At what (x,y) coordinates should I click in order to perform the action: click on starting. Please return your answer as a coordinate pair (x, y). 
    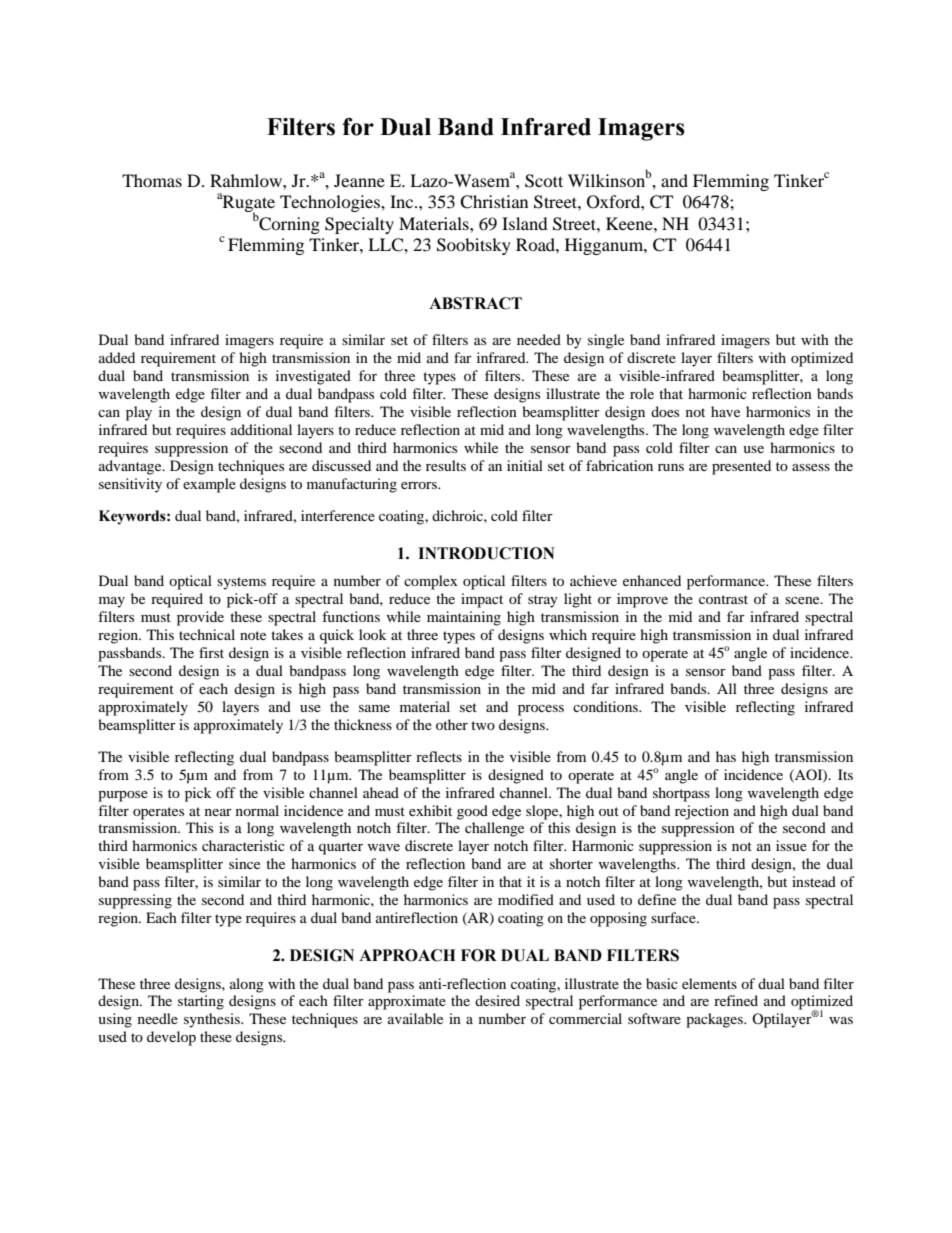
    Looking at the image, I should click on (201, 1002).
